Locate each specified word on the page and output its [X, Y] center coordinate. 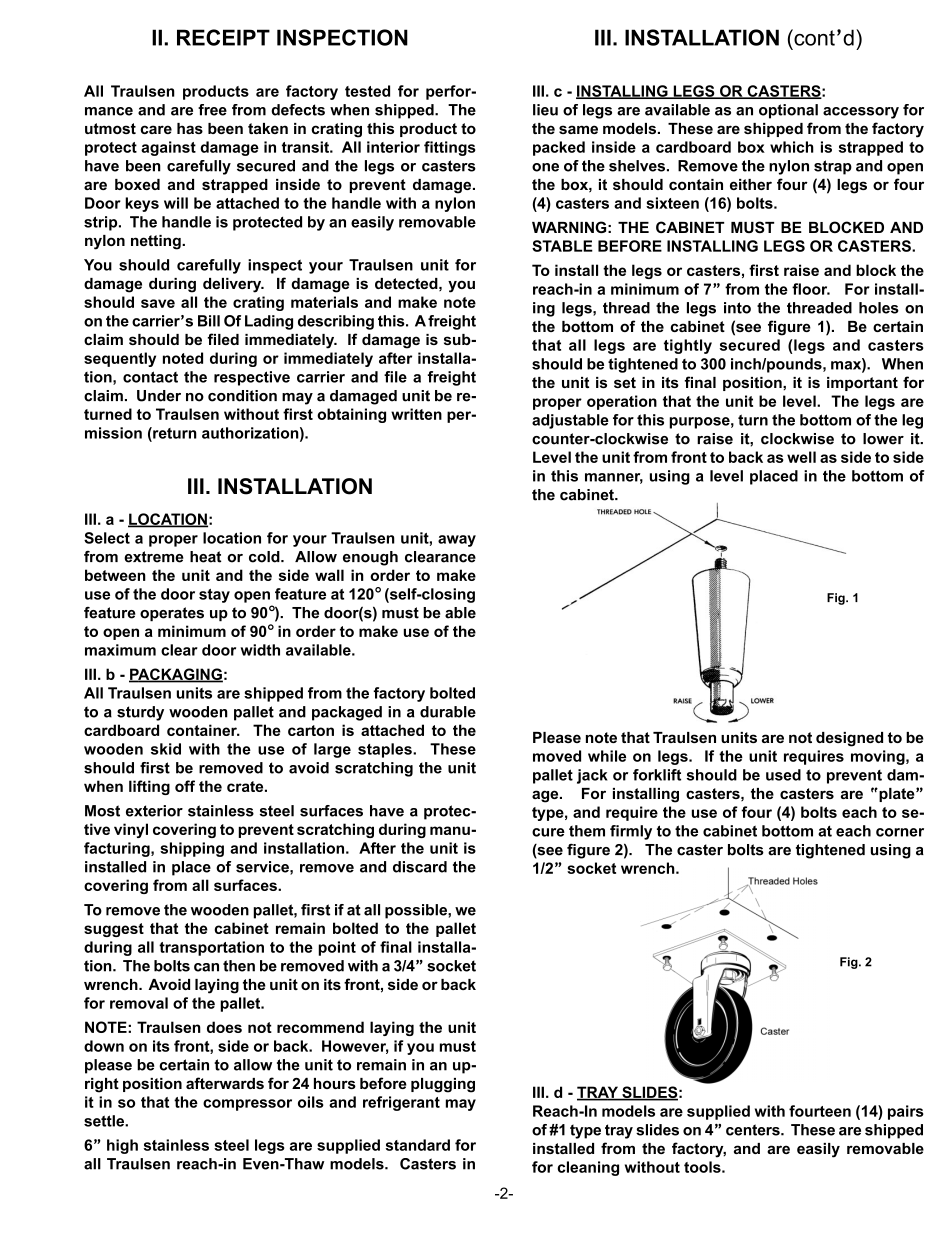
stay [214, 596]
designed [849, 739]
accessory [861, 113]
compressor [247, 1105]
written [416, 414]
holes [879, 308]
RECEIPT [223, 37]
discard [420, 867]
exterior [154, 811]
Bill [209, 321]
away [457, 541]
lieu [545, 110]
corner [900, 832]
